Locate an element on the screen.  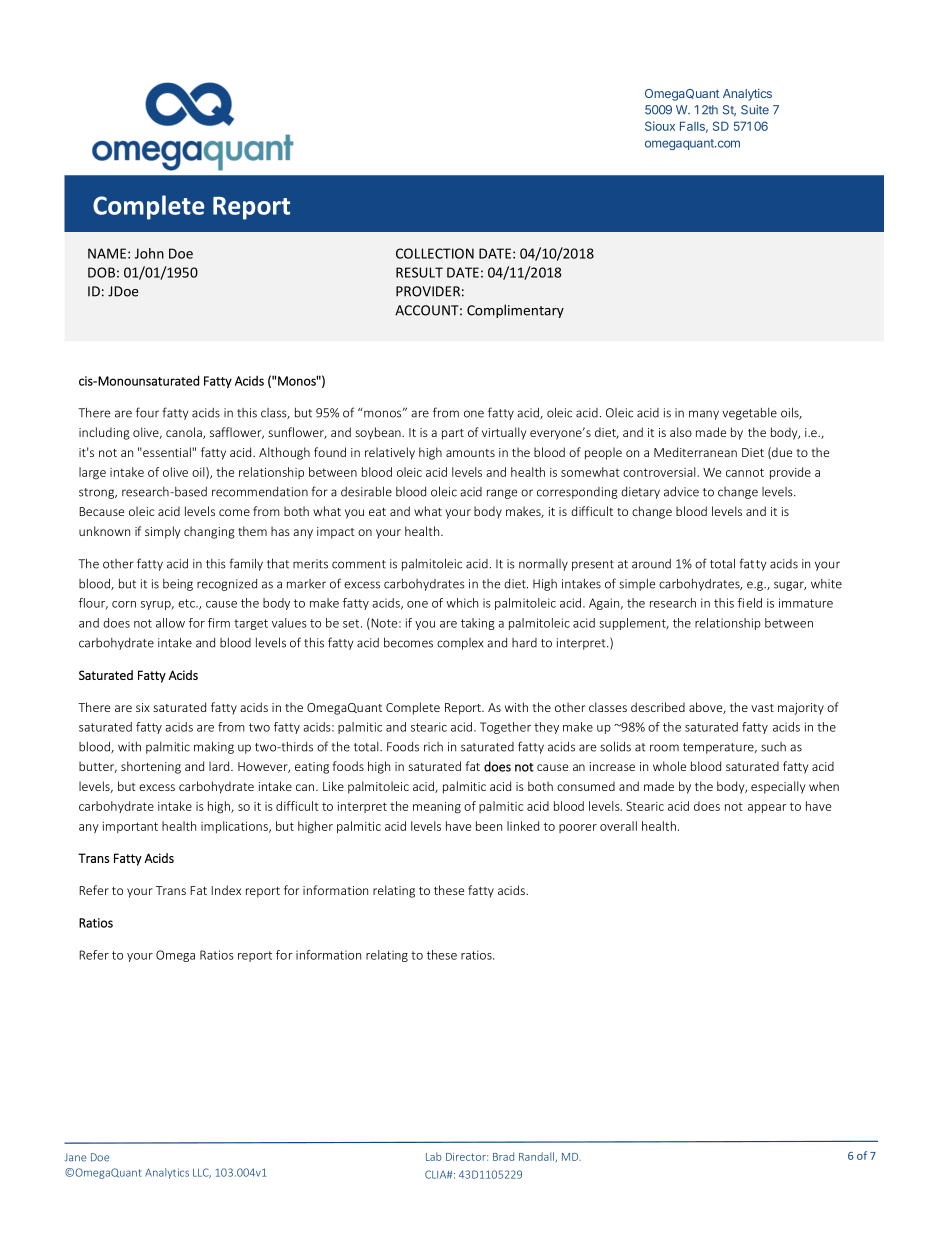
COLLECTION is located at coordinates (435, 253).
